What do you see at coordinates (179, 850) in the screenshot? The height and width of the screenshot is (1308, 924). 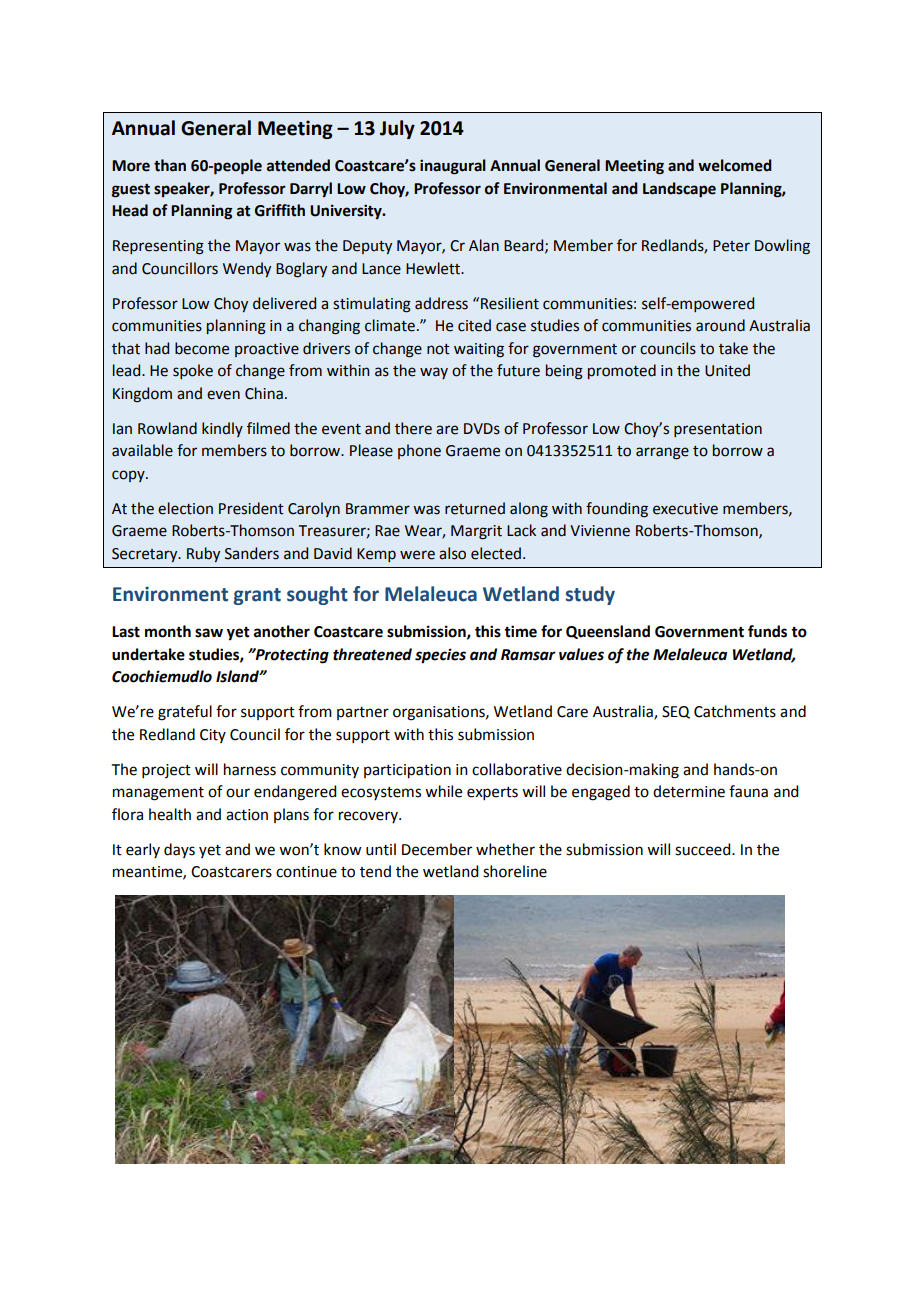 I see `days` at bounding box center [179, 850].
